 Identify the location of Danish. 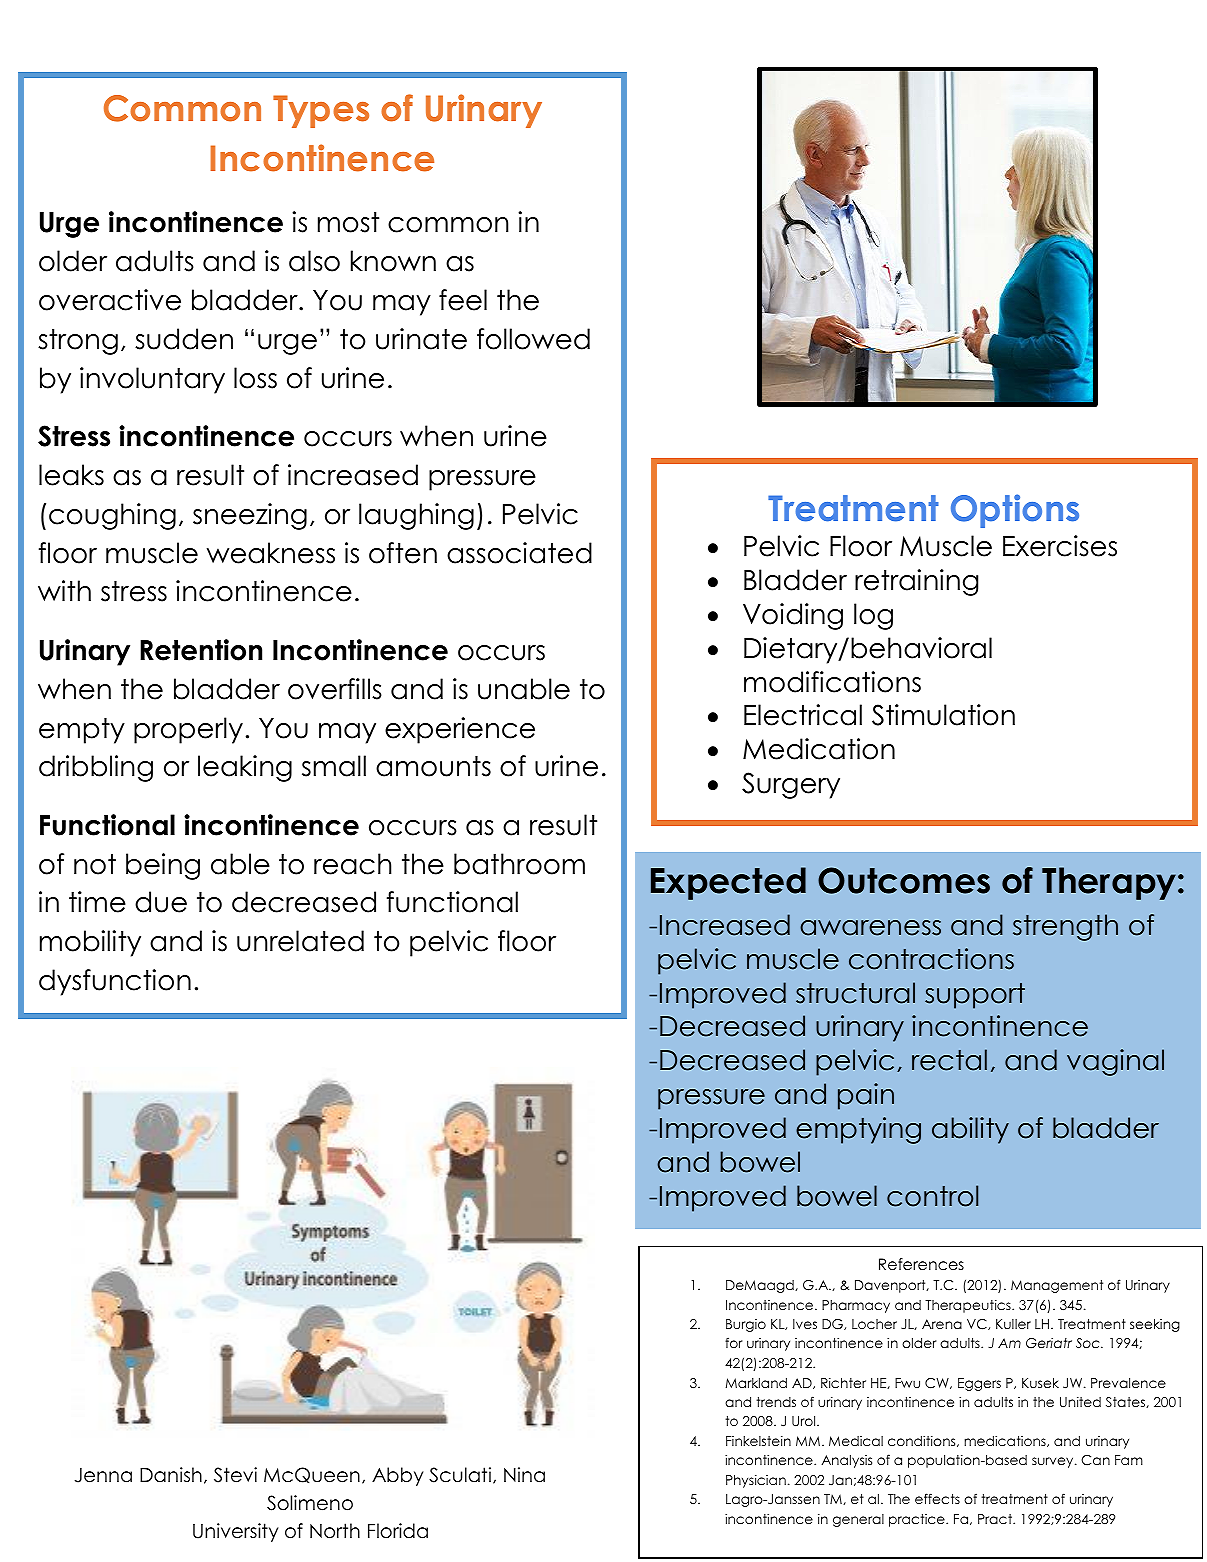
(171, 1475).
